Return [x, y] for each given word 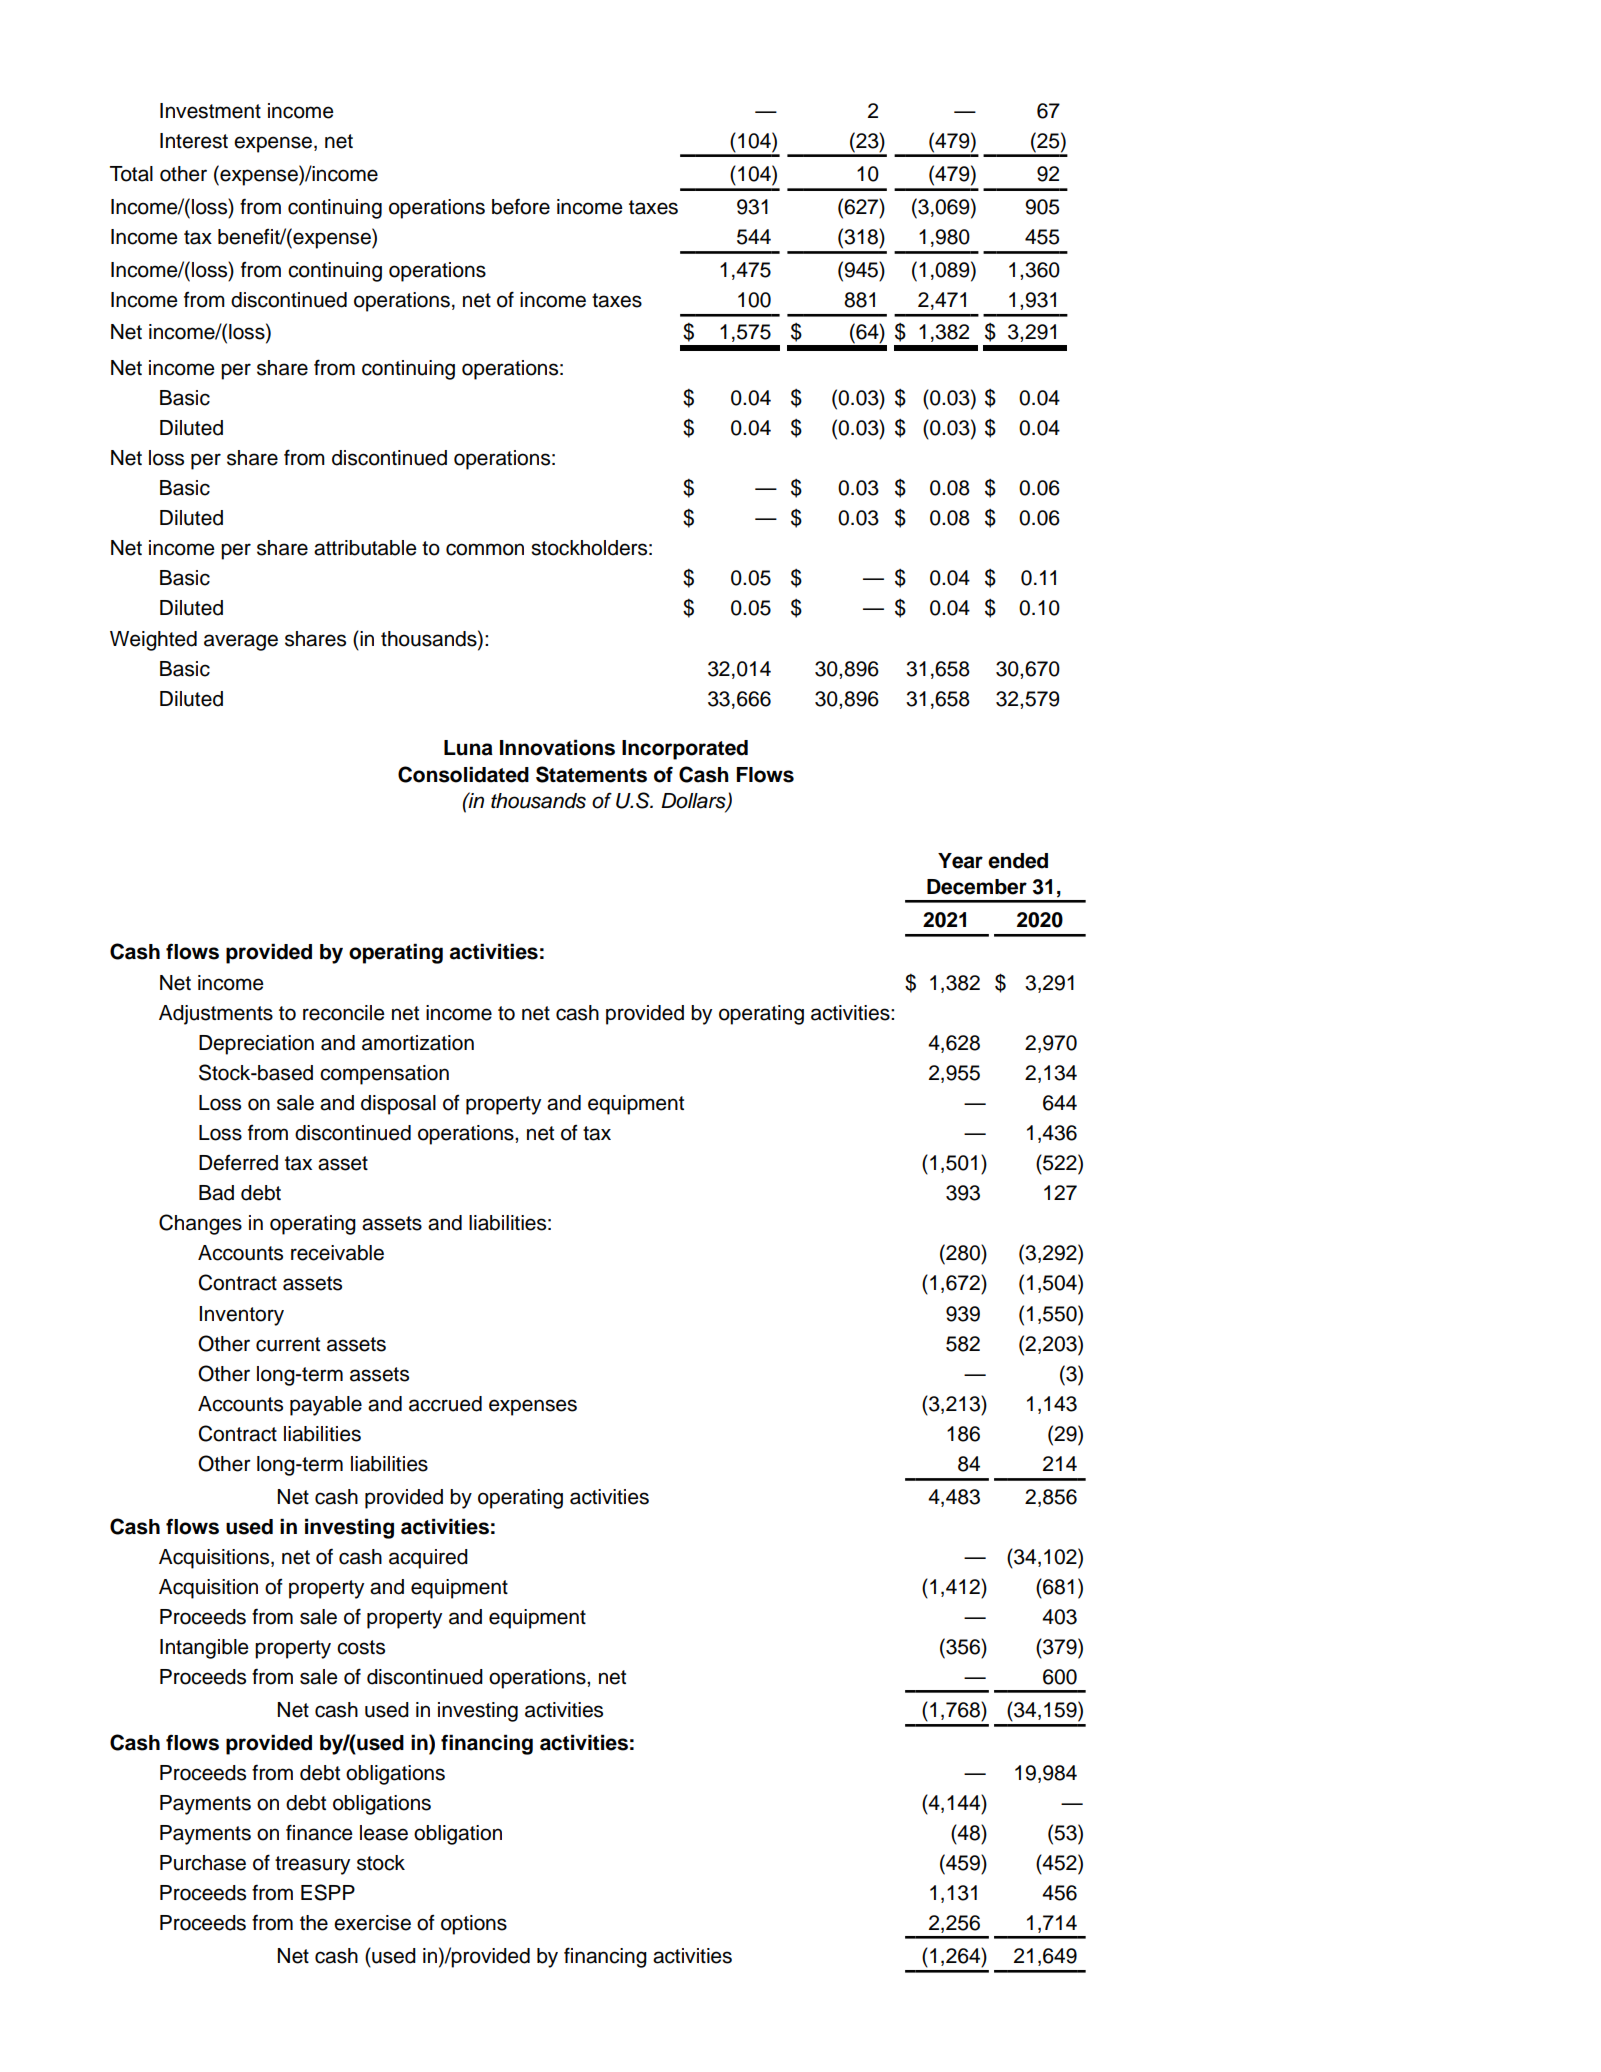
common [485, 549]
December [977, 887]
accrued [445, 1404]
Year [960, 861]
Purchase [203, 1863]
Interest [194, 141]
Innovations [557, 747]
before [521, 206]
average [241, 642]
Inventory [241, 1316]
